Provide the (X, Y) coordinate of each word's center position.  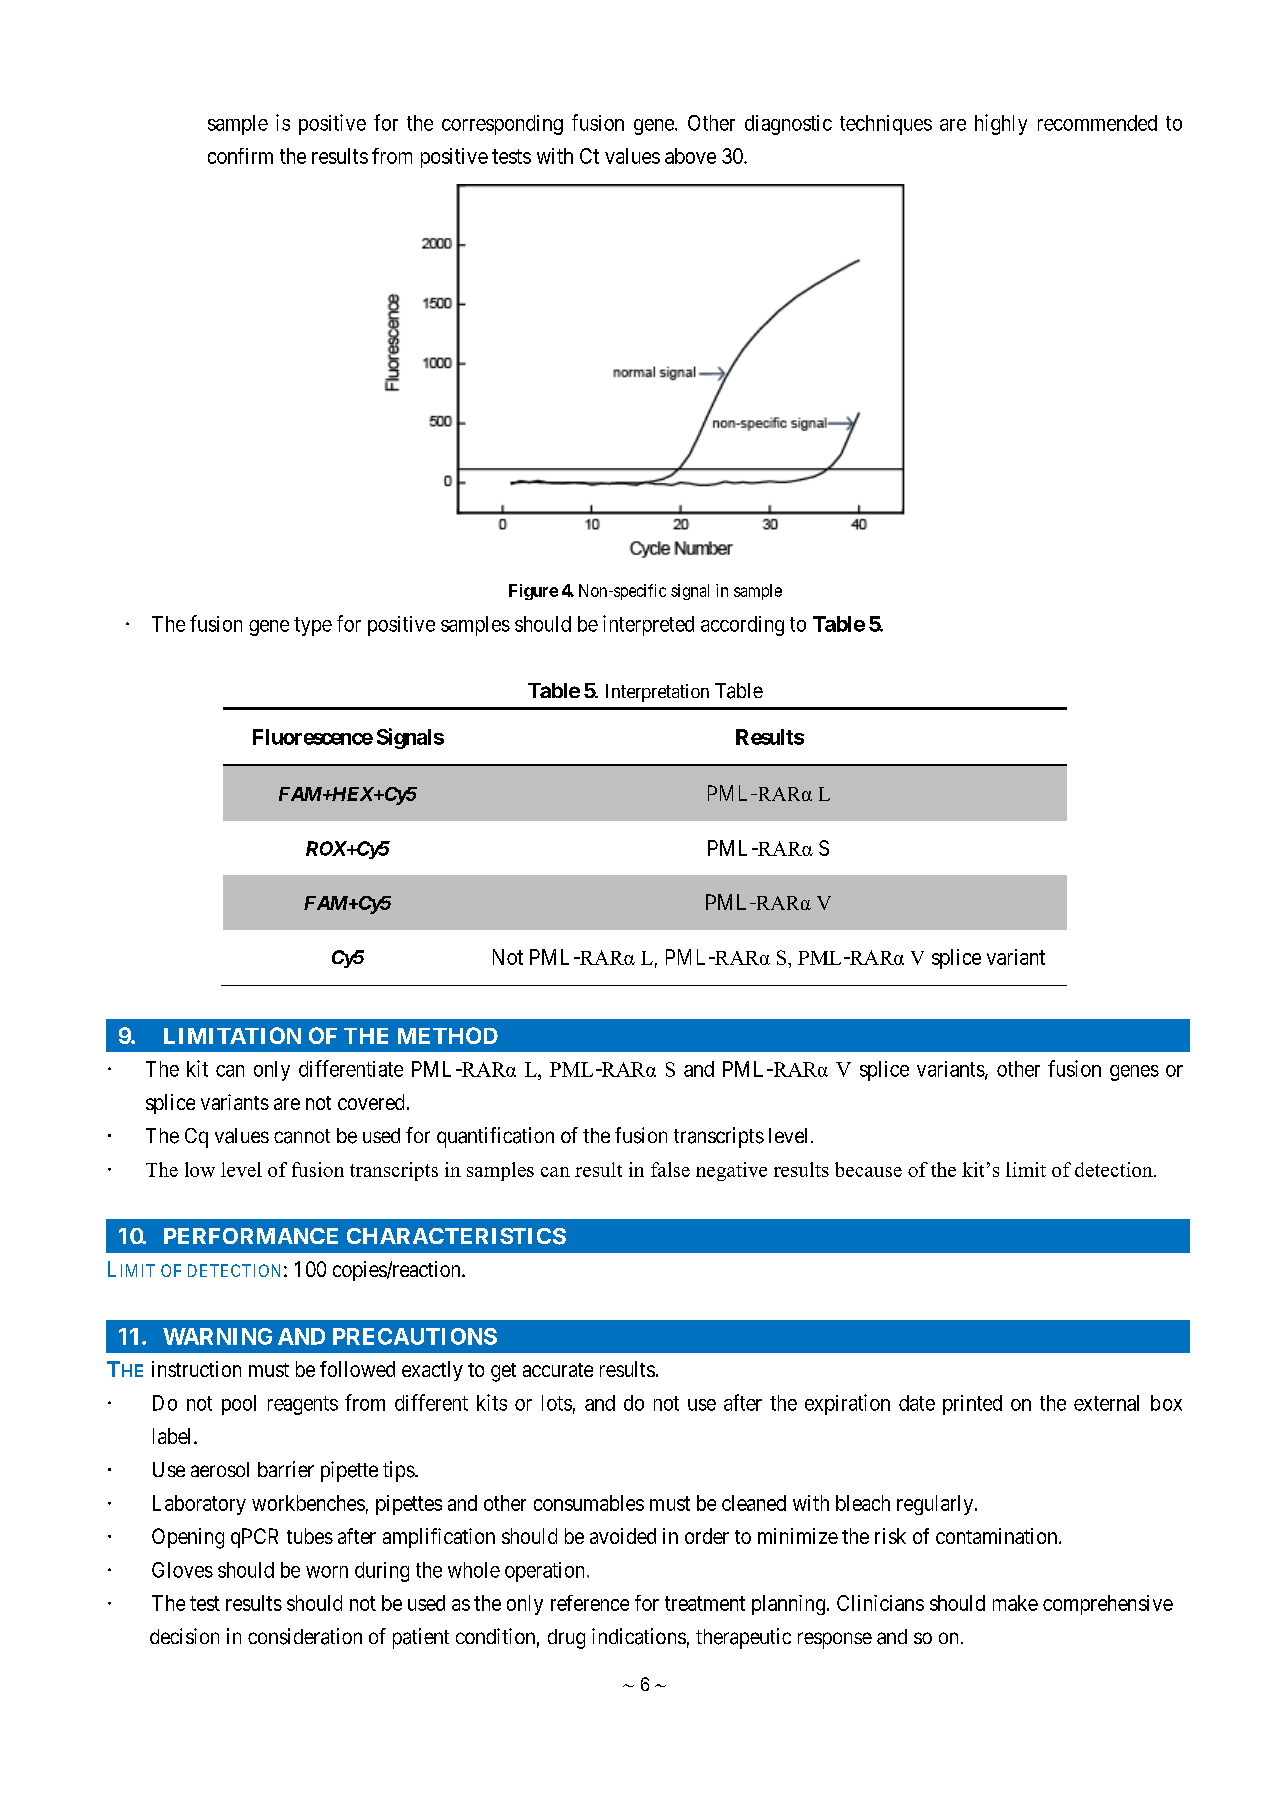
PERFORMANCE (251, 1236)
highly (1001, 124)
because (868, 1169)
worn (327, 1572)
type (313, 626)
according (742, 626)
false (670, 1169)
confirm (240, 156)
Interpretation (657, 693)
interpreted (648, 625)
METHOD (448, 1035)
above (690, 156)
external (1106, 1403)
